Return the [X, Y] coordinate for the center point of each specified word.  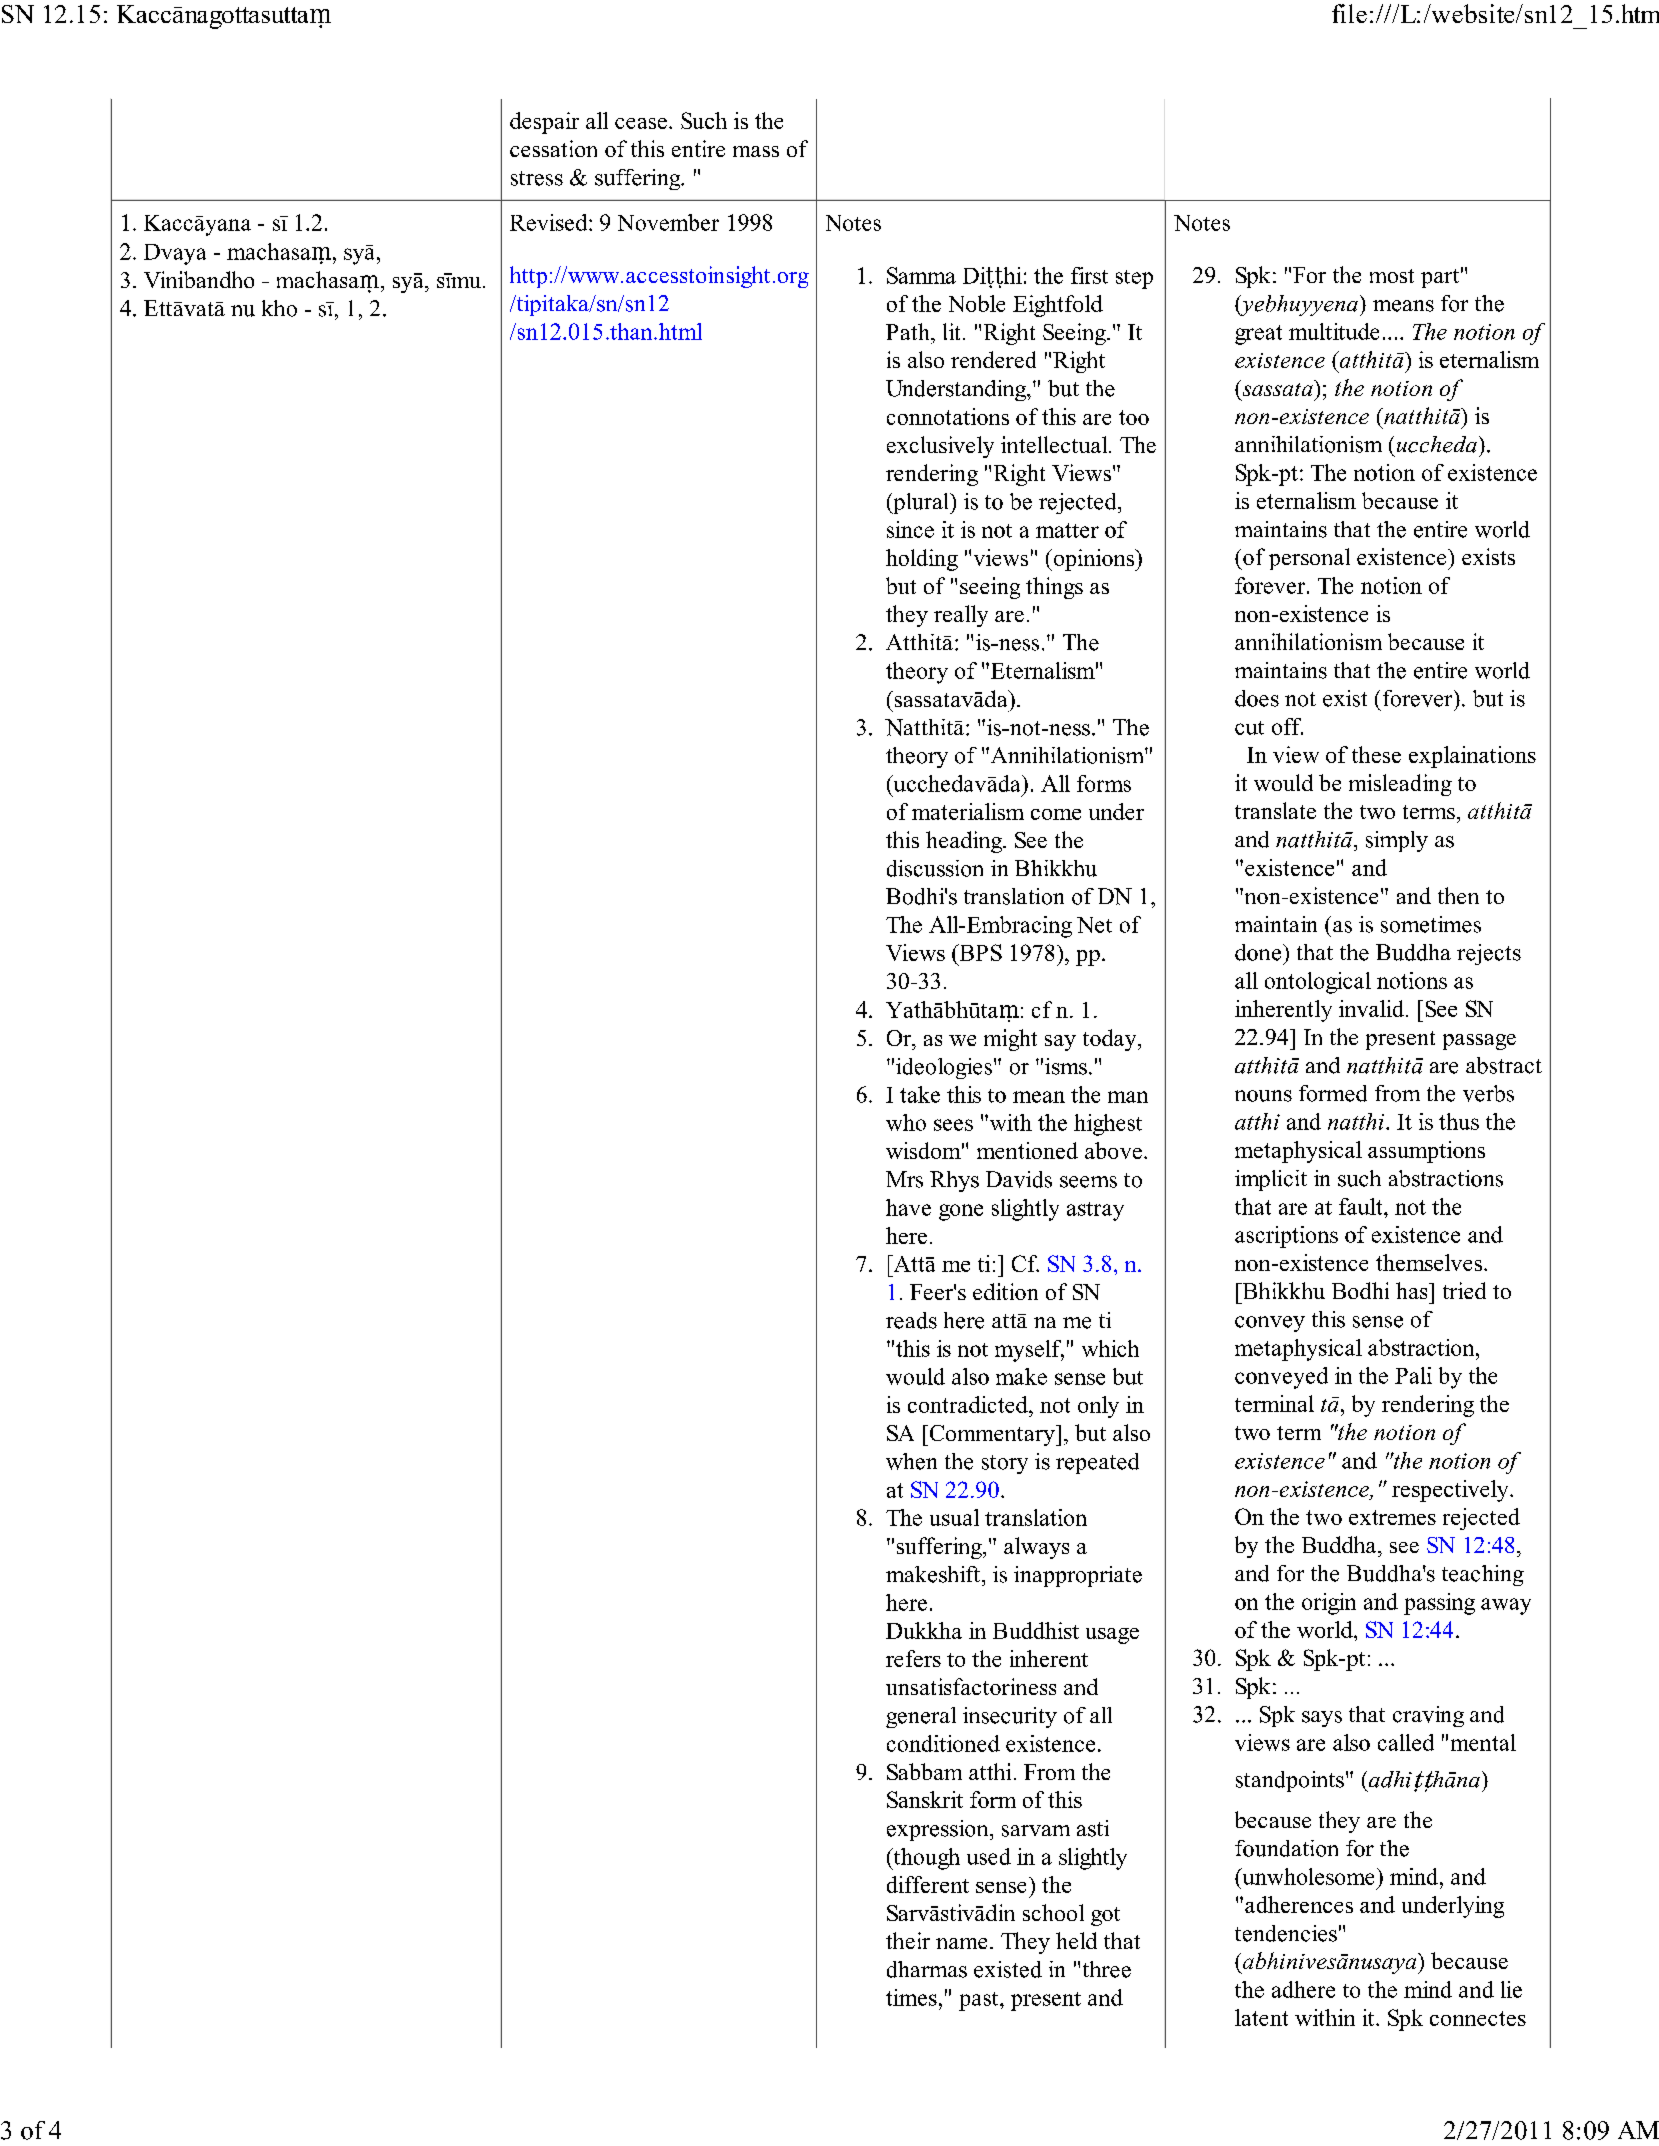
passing [1439, 1604]
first [1089, 275]
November [668, 222]
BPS [979, 952]
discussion [935, 868]
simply [1397, 841]
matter [1067, 530]
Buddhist [1036, 1630]
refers [913, 1658]
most [1392, 276]
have [908, 1207]
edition [1005, 1291]
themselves [1430, 1262]
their [908, 1940]
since [910, 529]
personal [1309, 559]
